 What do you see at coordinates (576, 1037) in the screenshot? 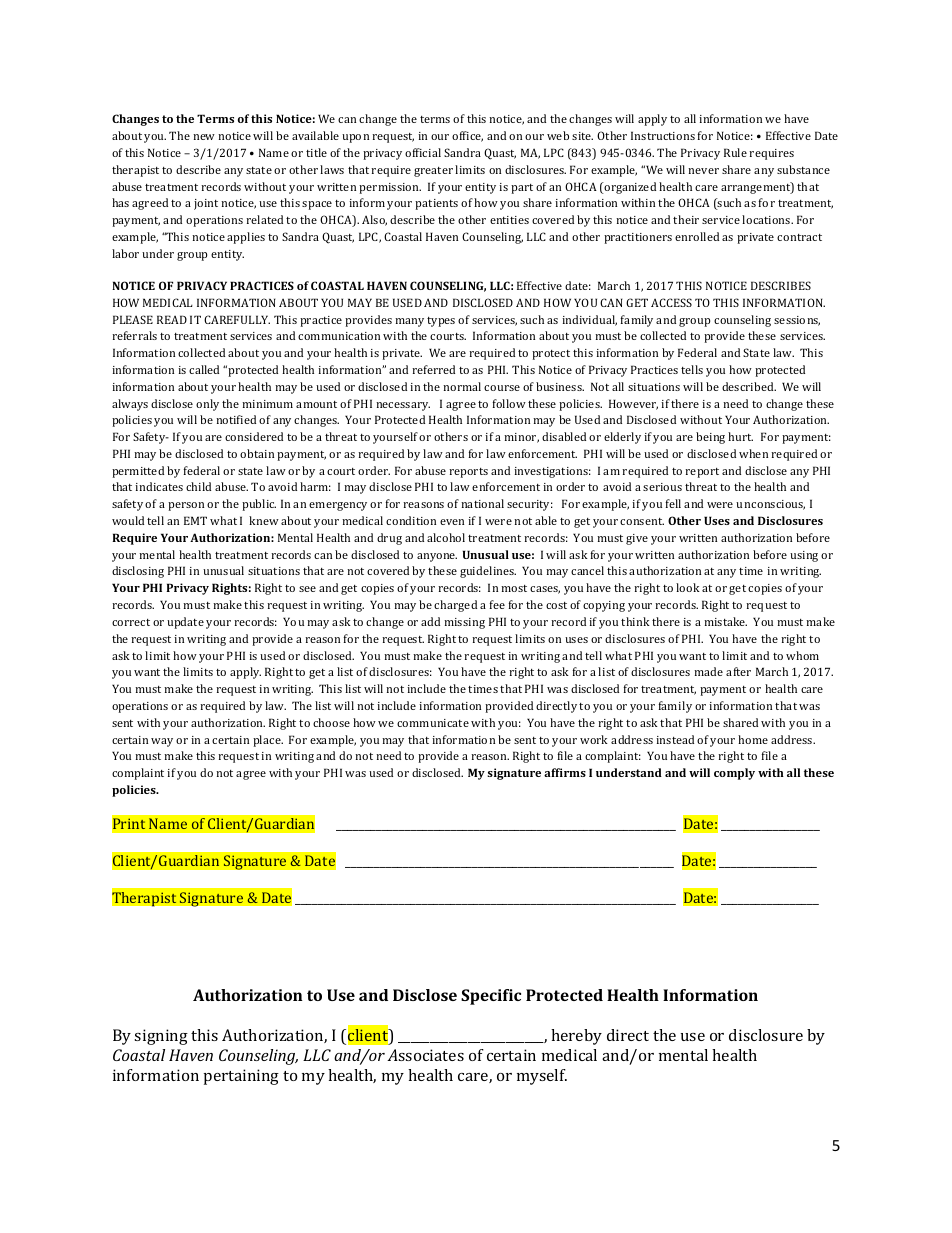
I see `hereby` at bounding box center [576, 1037].
